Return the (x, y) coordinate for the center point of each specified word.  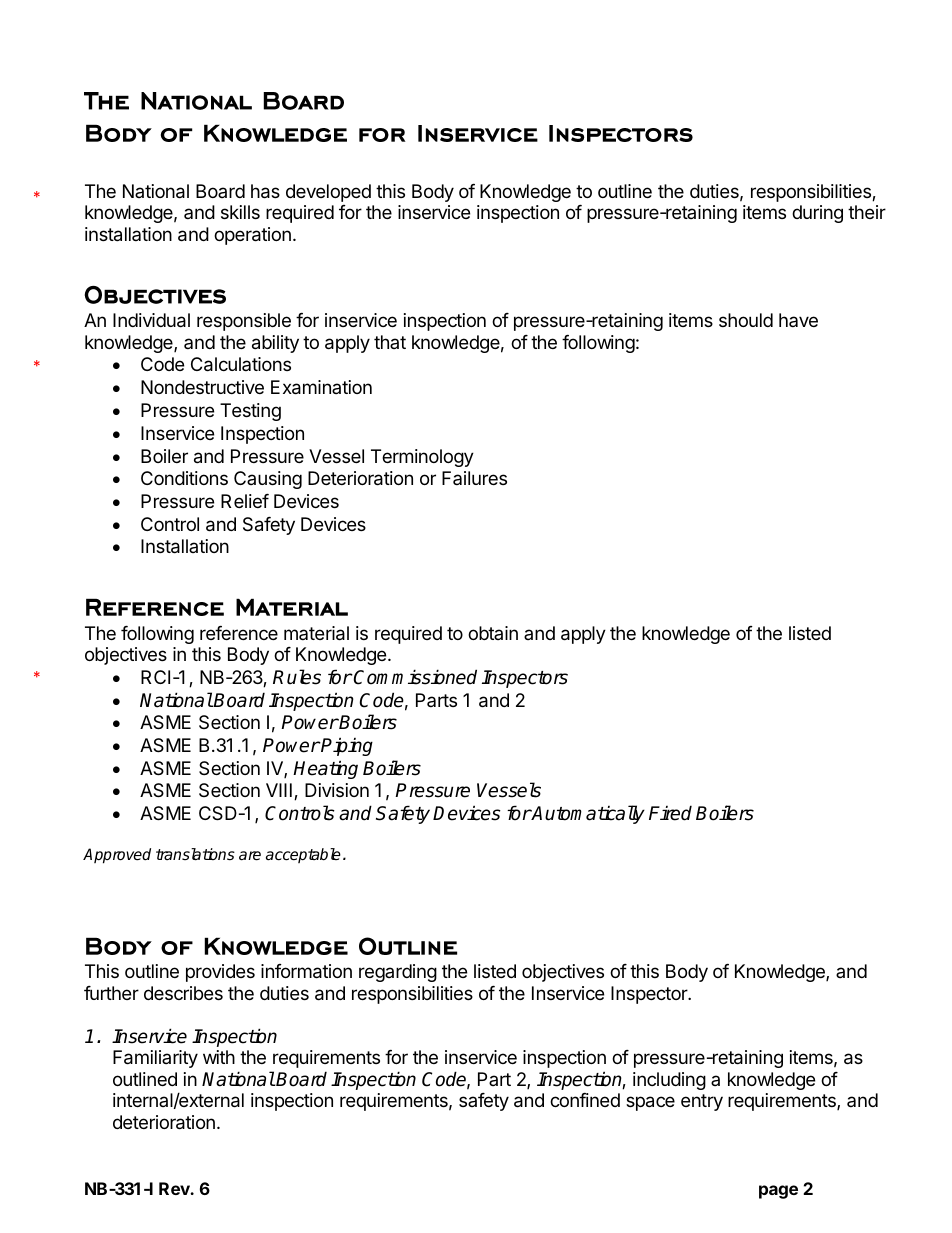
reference (239, 633)
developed (328, 193)
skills (240, 212)
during (817, 214)
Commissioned (414, 677)
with (219, 1057)
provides (220, 973)
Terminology (422, 458)
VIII (279, 790)
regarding (398, 973)
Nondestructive (202, 387)
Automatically (587, 814)
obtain (493, 633)
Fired (670, 813)
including (669, 1081)
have (798, 320)
